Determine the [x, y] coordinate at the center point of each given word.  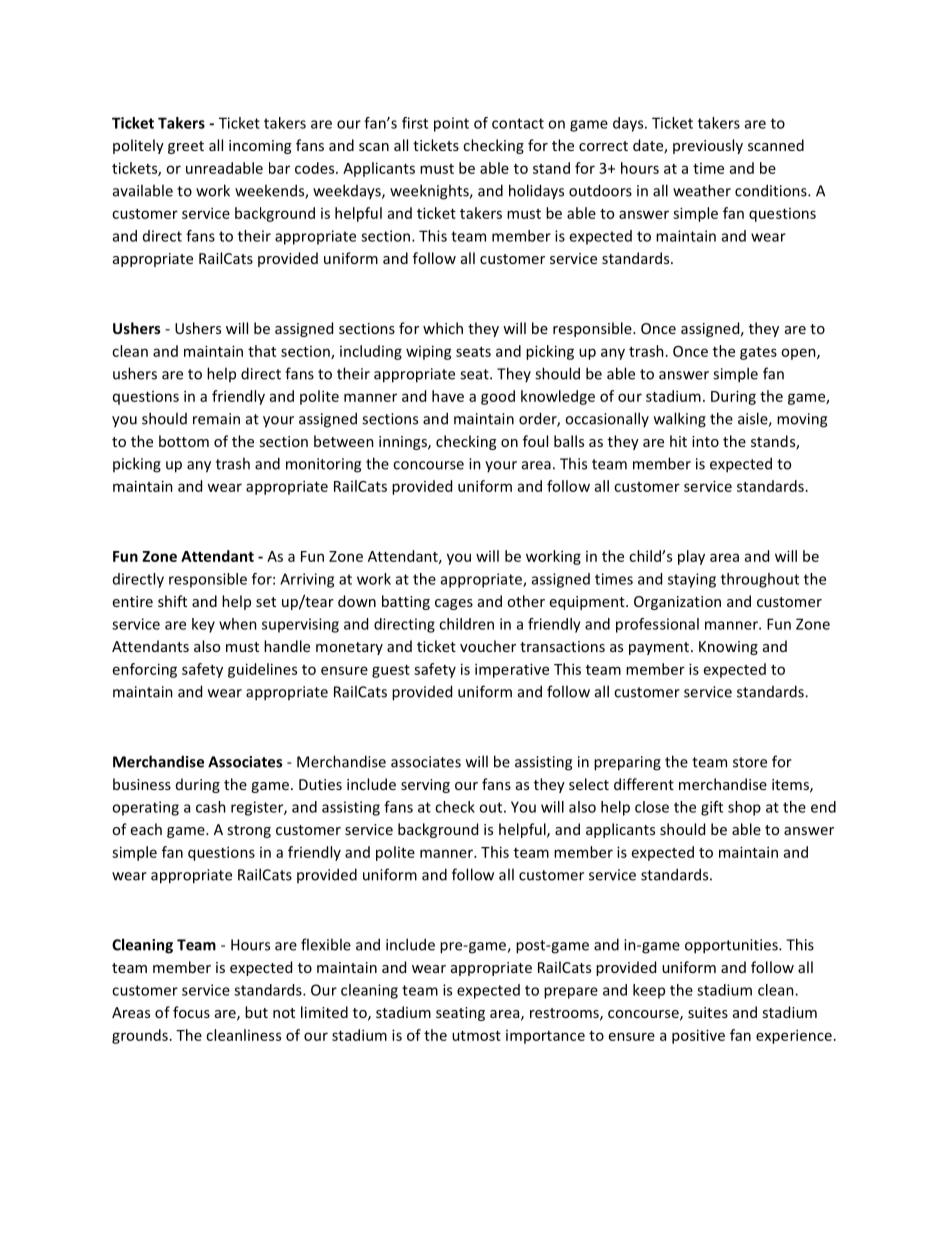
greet [186, 147]
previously [708, 146]
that [262, 351]
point [451, 124]
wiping [429, 352]
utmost [476, 1036]
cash [211, 807]
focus [191, 1012]
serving [425, 786]
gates [758, 353]
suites [708, 1012]
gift [712, 808]
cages [454, 604]
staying [692, 580]
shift [172, 601]
